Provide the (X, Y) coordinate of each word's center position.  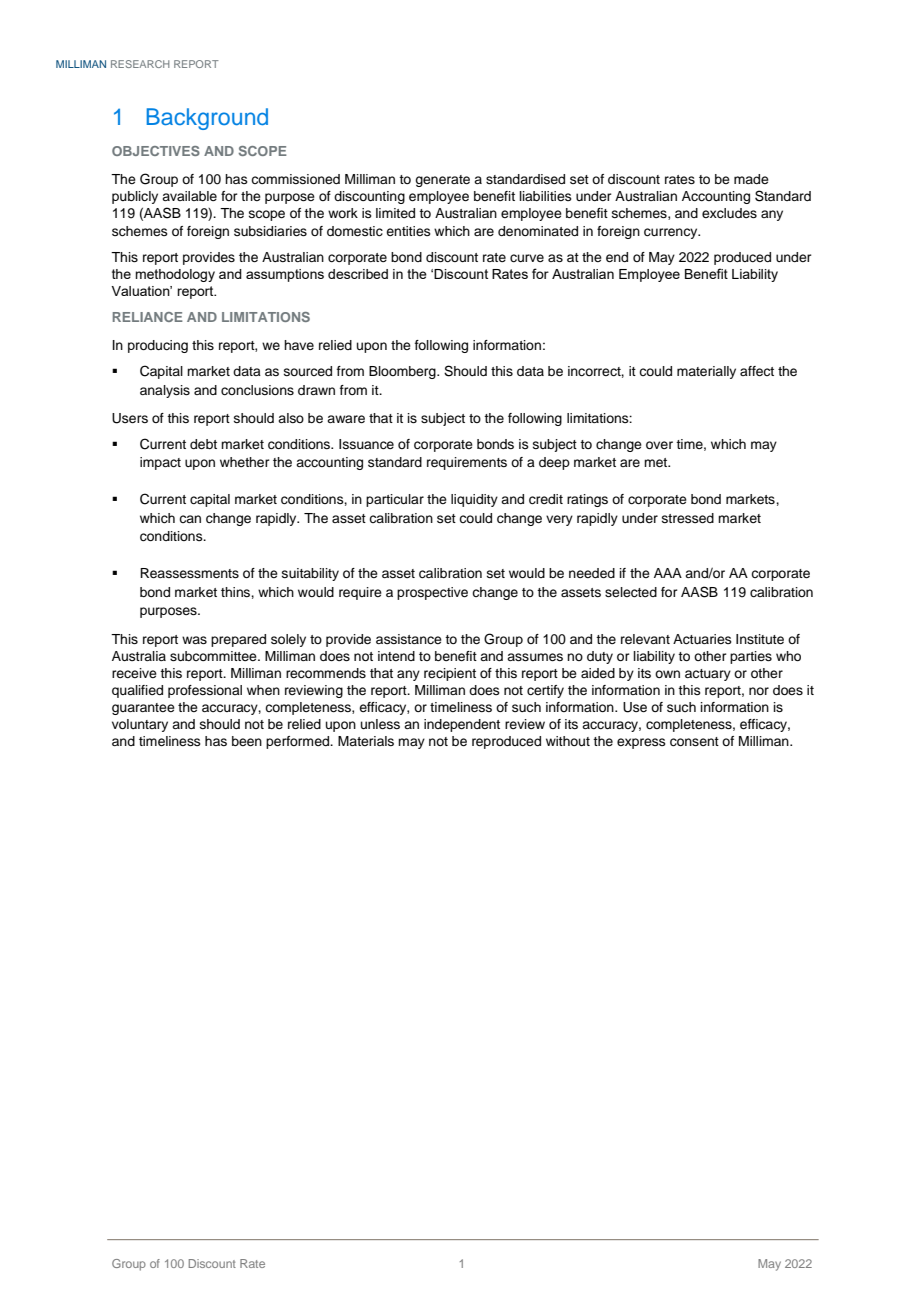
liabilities (546, 196)
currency (672, 233)
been (247, 741)
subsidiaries (270, 231)
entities (408, 231)
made (751, 179)
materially (706, 372)
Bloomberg (403, 372)
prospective (432, 593)
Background (207, 119)
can (190, 519)
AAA (668, 573)
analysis (165, 391)
